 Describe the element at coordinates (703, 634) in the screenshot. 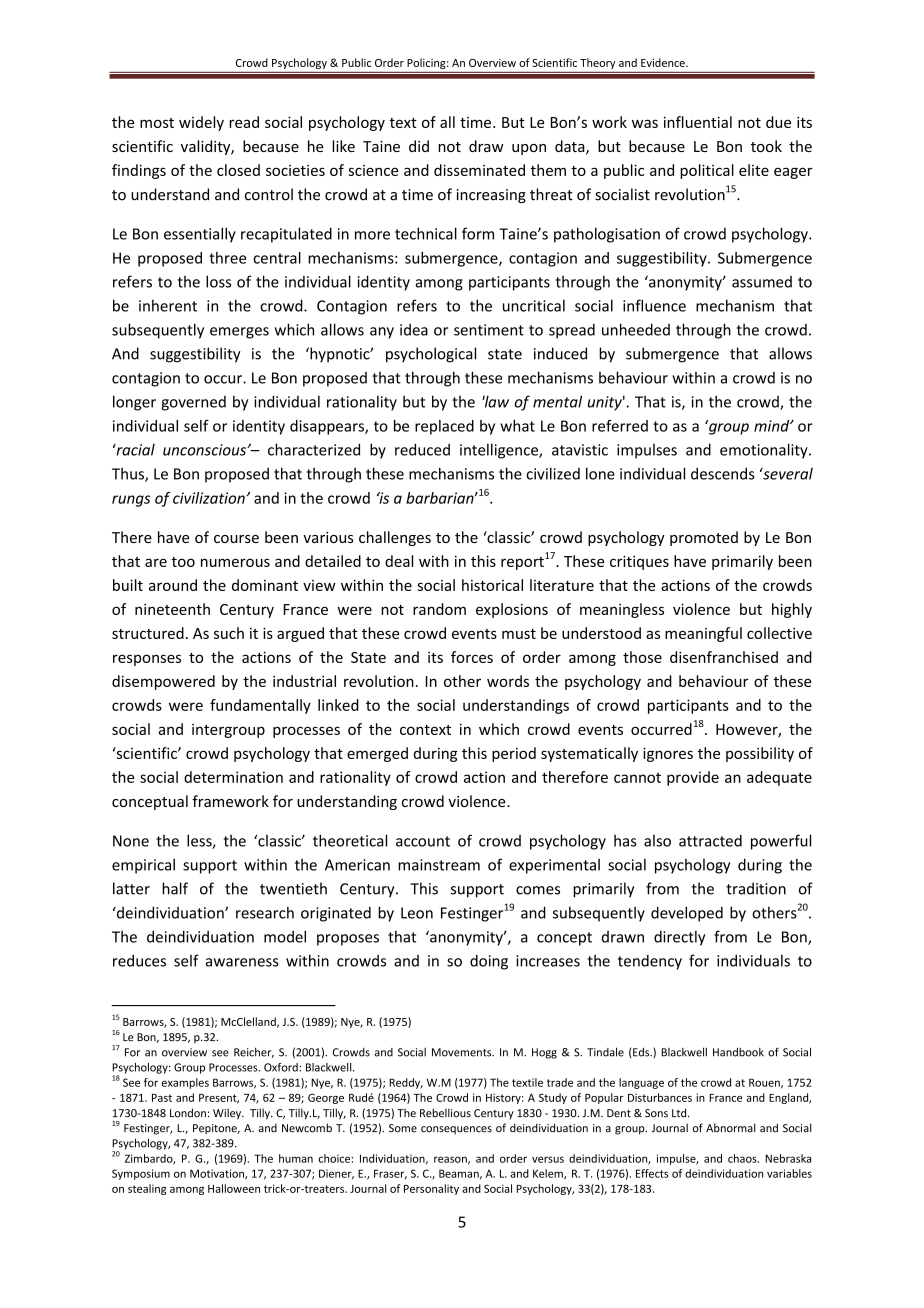

I see `meaningful` at that location.
